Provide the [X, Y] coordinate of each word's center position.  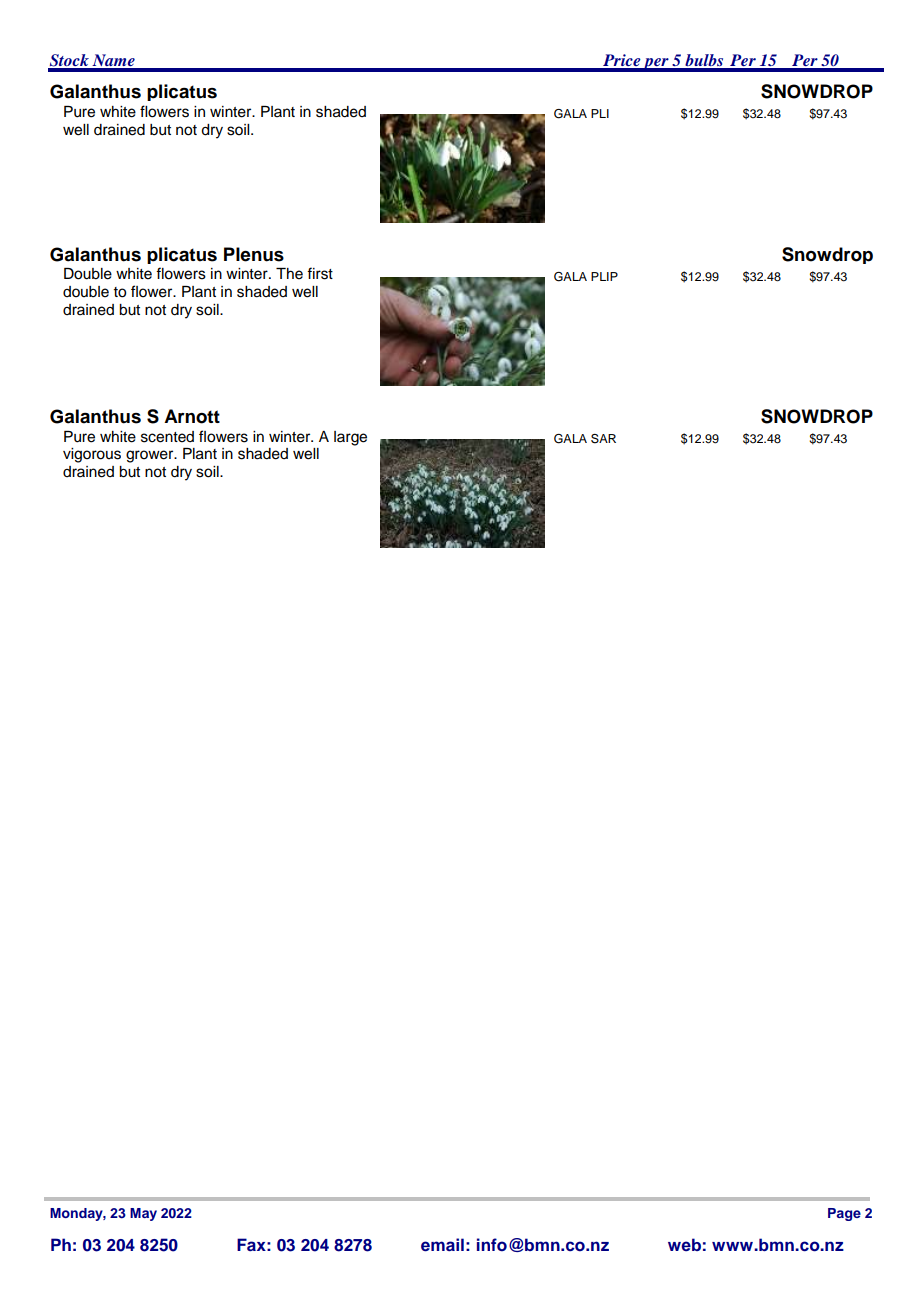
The [289, 274]
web [684, 1244]
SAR [603, 439]
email [442, 1245]
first [320, 273]
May [143, 1214]
